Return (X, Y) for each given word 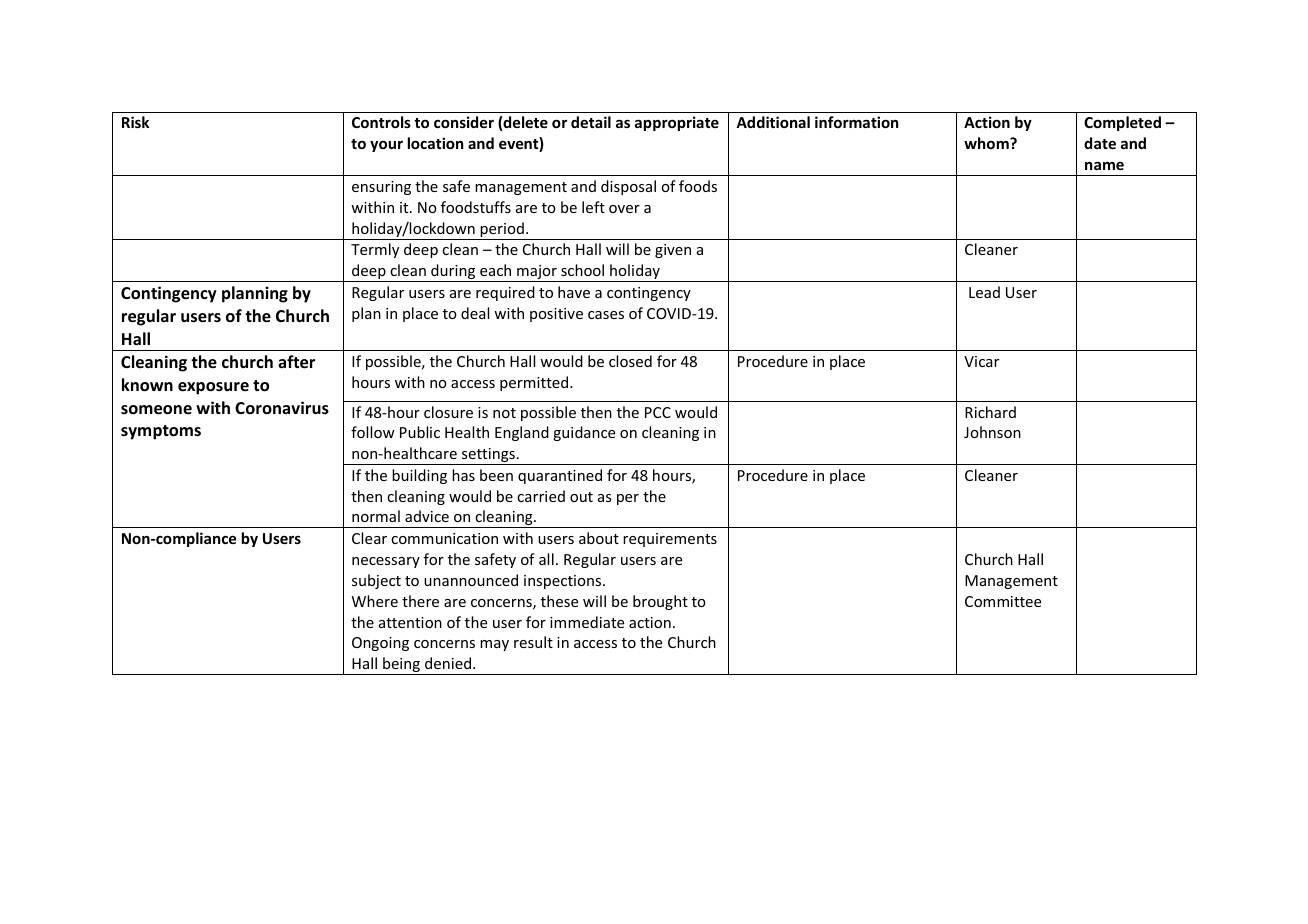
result (533, 642)
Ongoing (380, 644)
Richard (990, 412)
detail (591, 122)
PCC (658, 412)
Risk (135, 122)
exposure (213, 388)
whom (987, 143)
